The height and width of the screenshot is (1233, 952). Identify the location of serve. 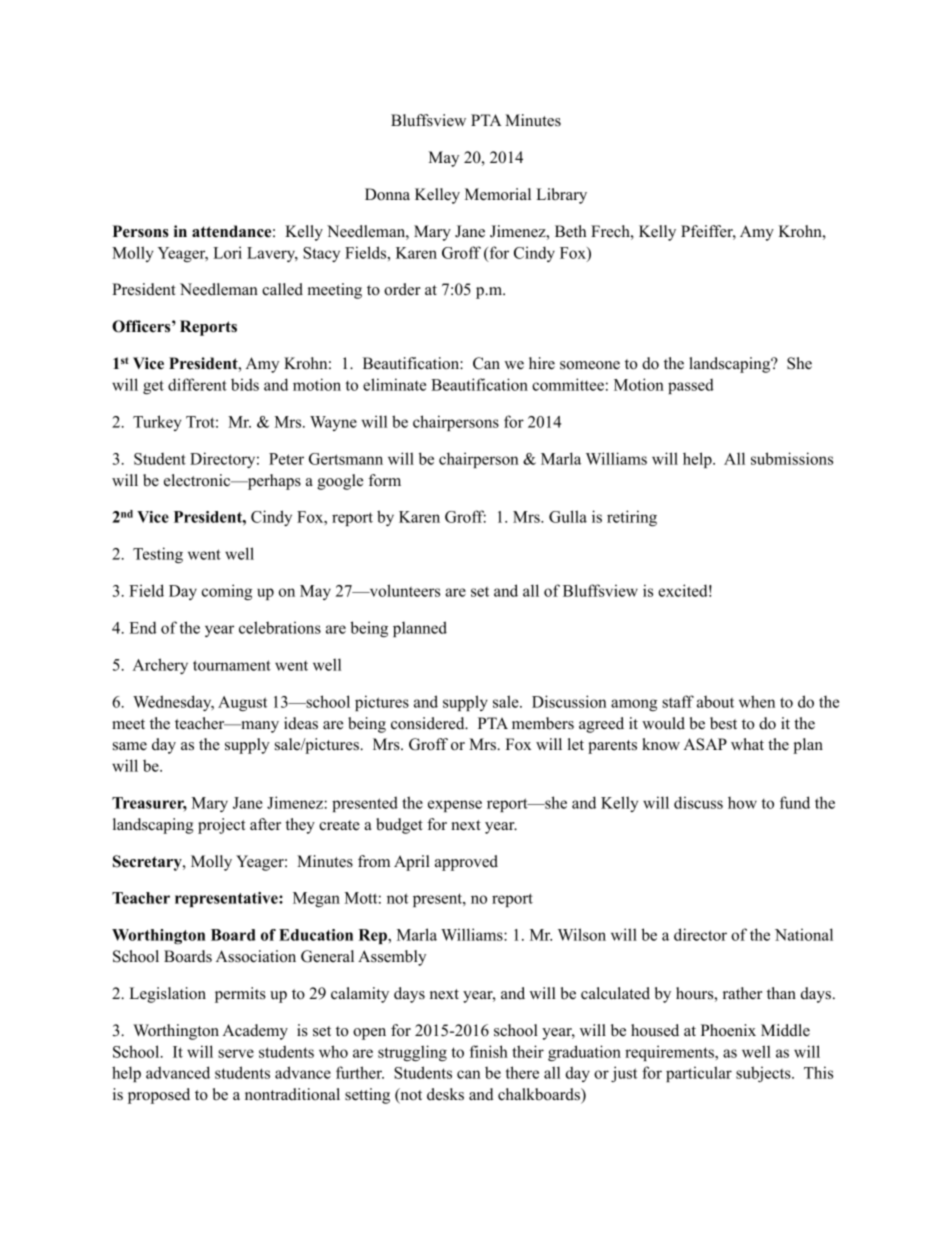
(236, 1053).
